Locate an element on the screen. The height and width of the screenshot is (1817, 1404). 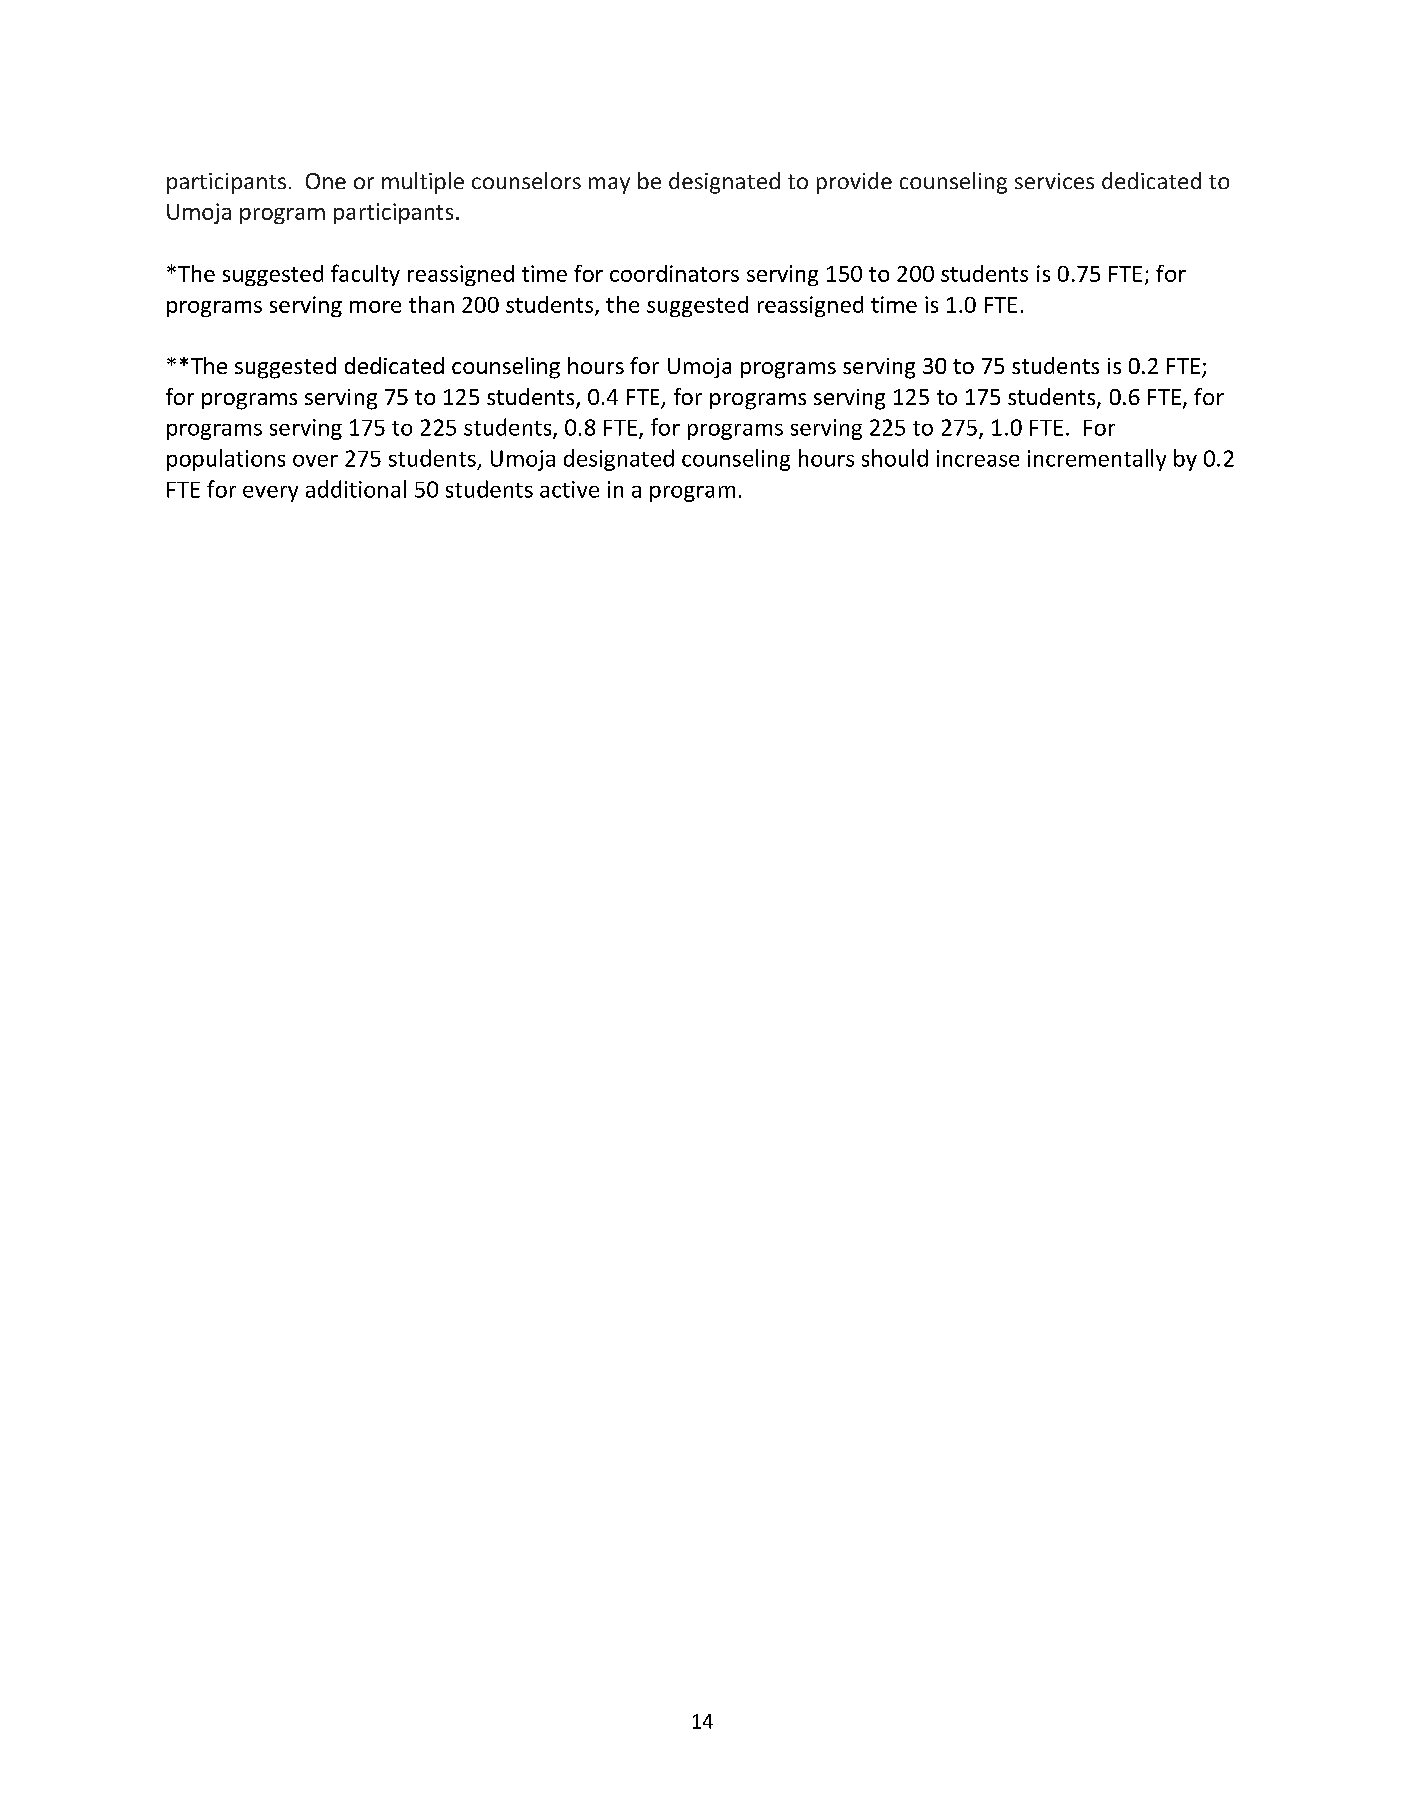
services is located at coordinates (1054, 181).
